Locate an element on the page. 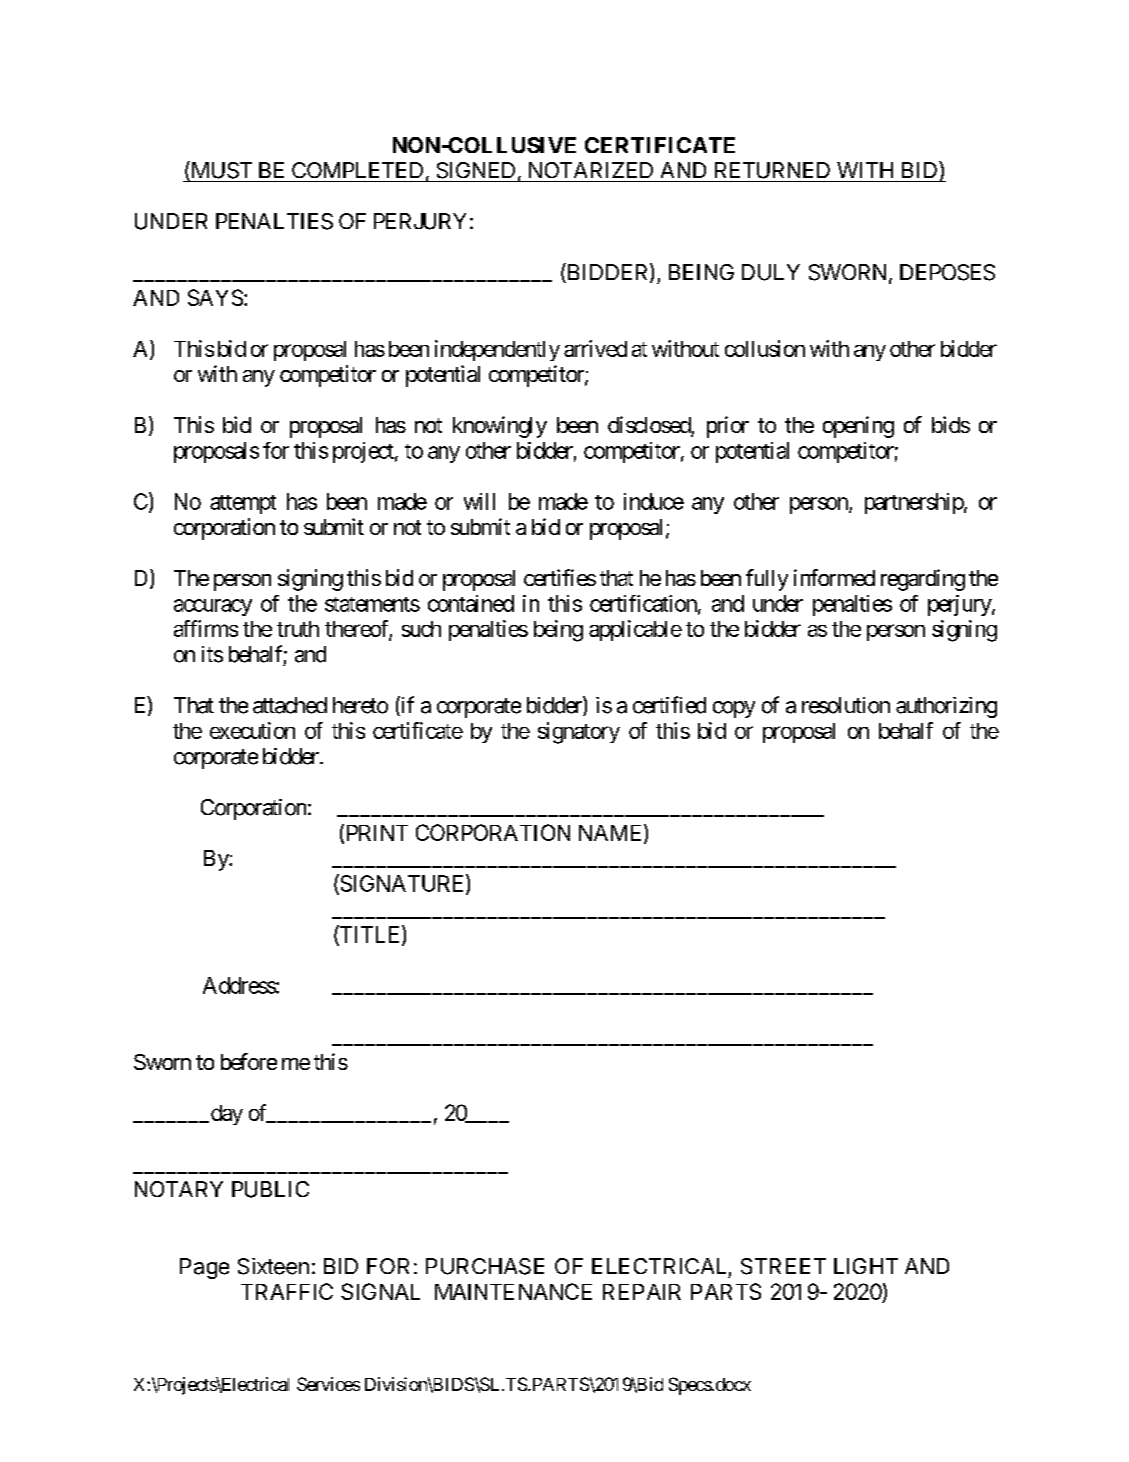 The height and width of the page is (1462, 1129). truth is located at coordinates (298, 629).
